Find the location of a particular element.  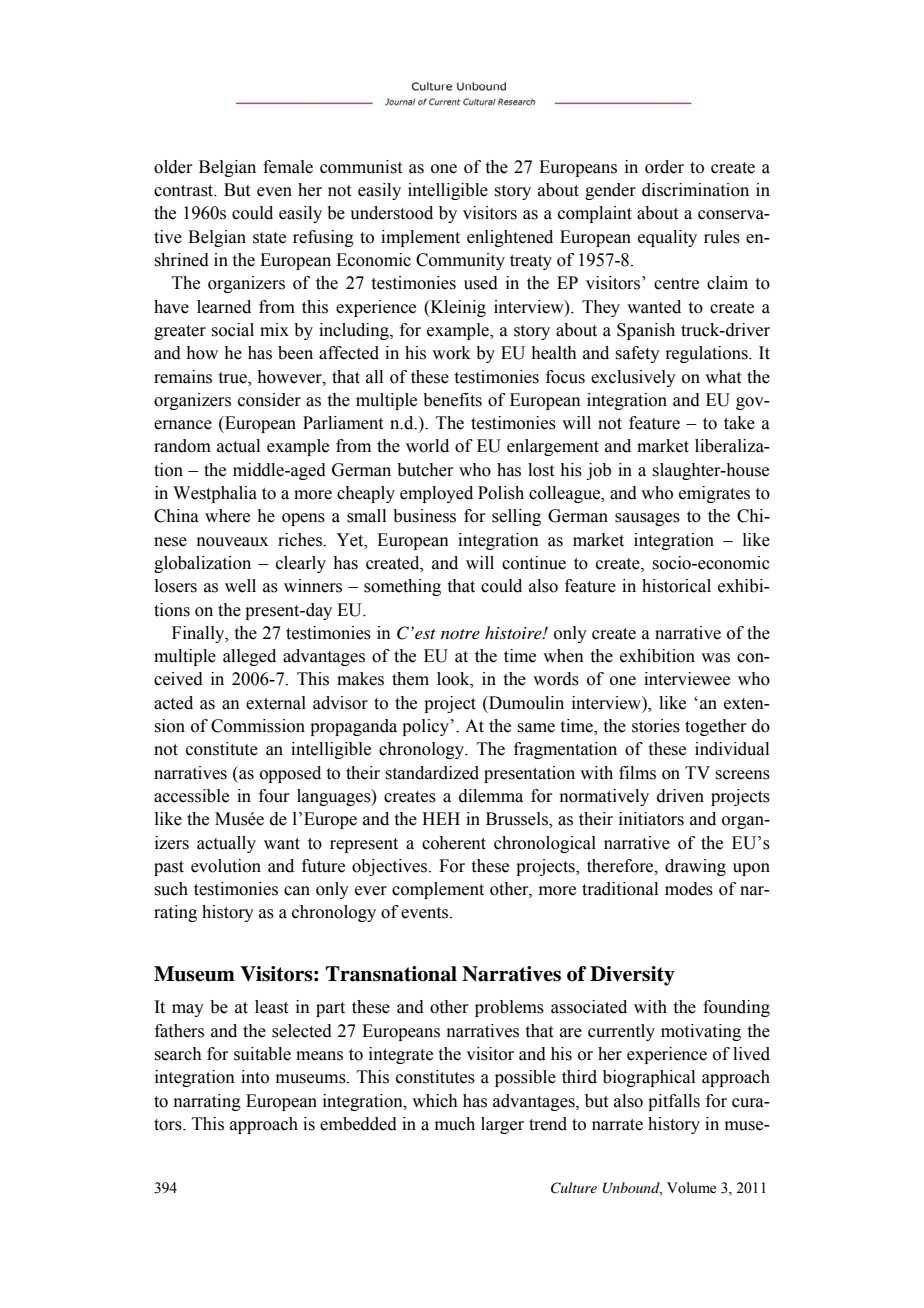

implement is located at coordinates (420, 238).
